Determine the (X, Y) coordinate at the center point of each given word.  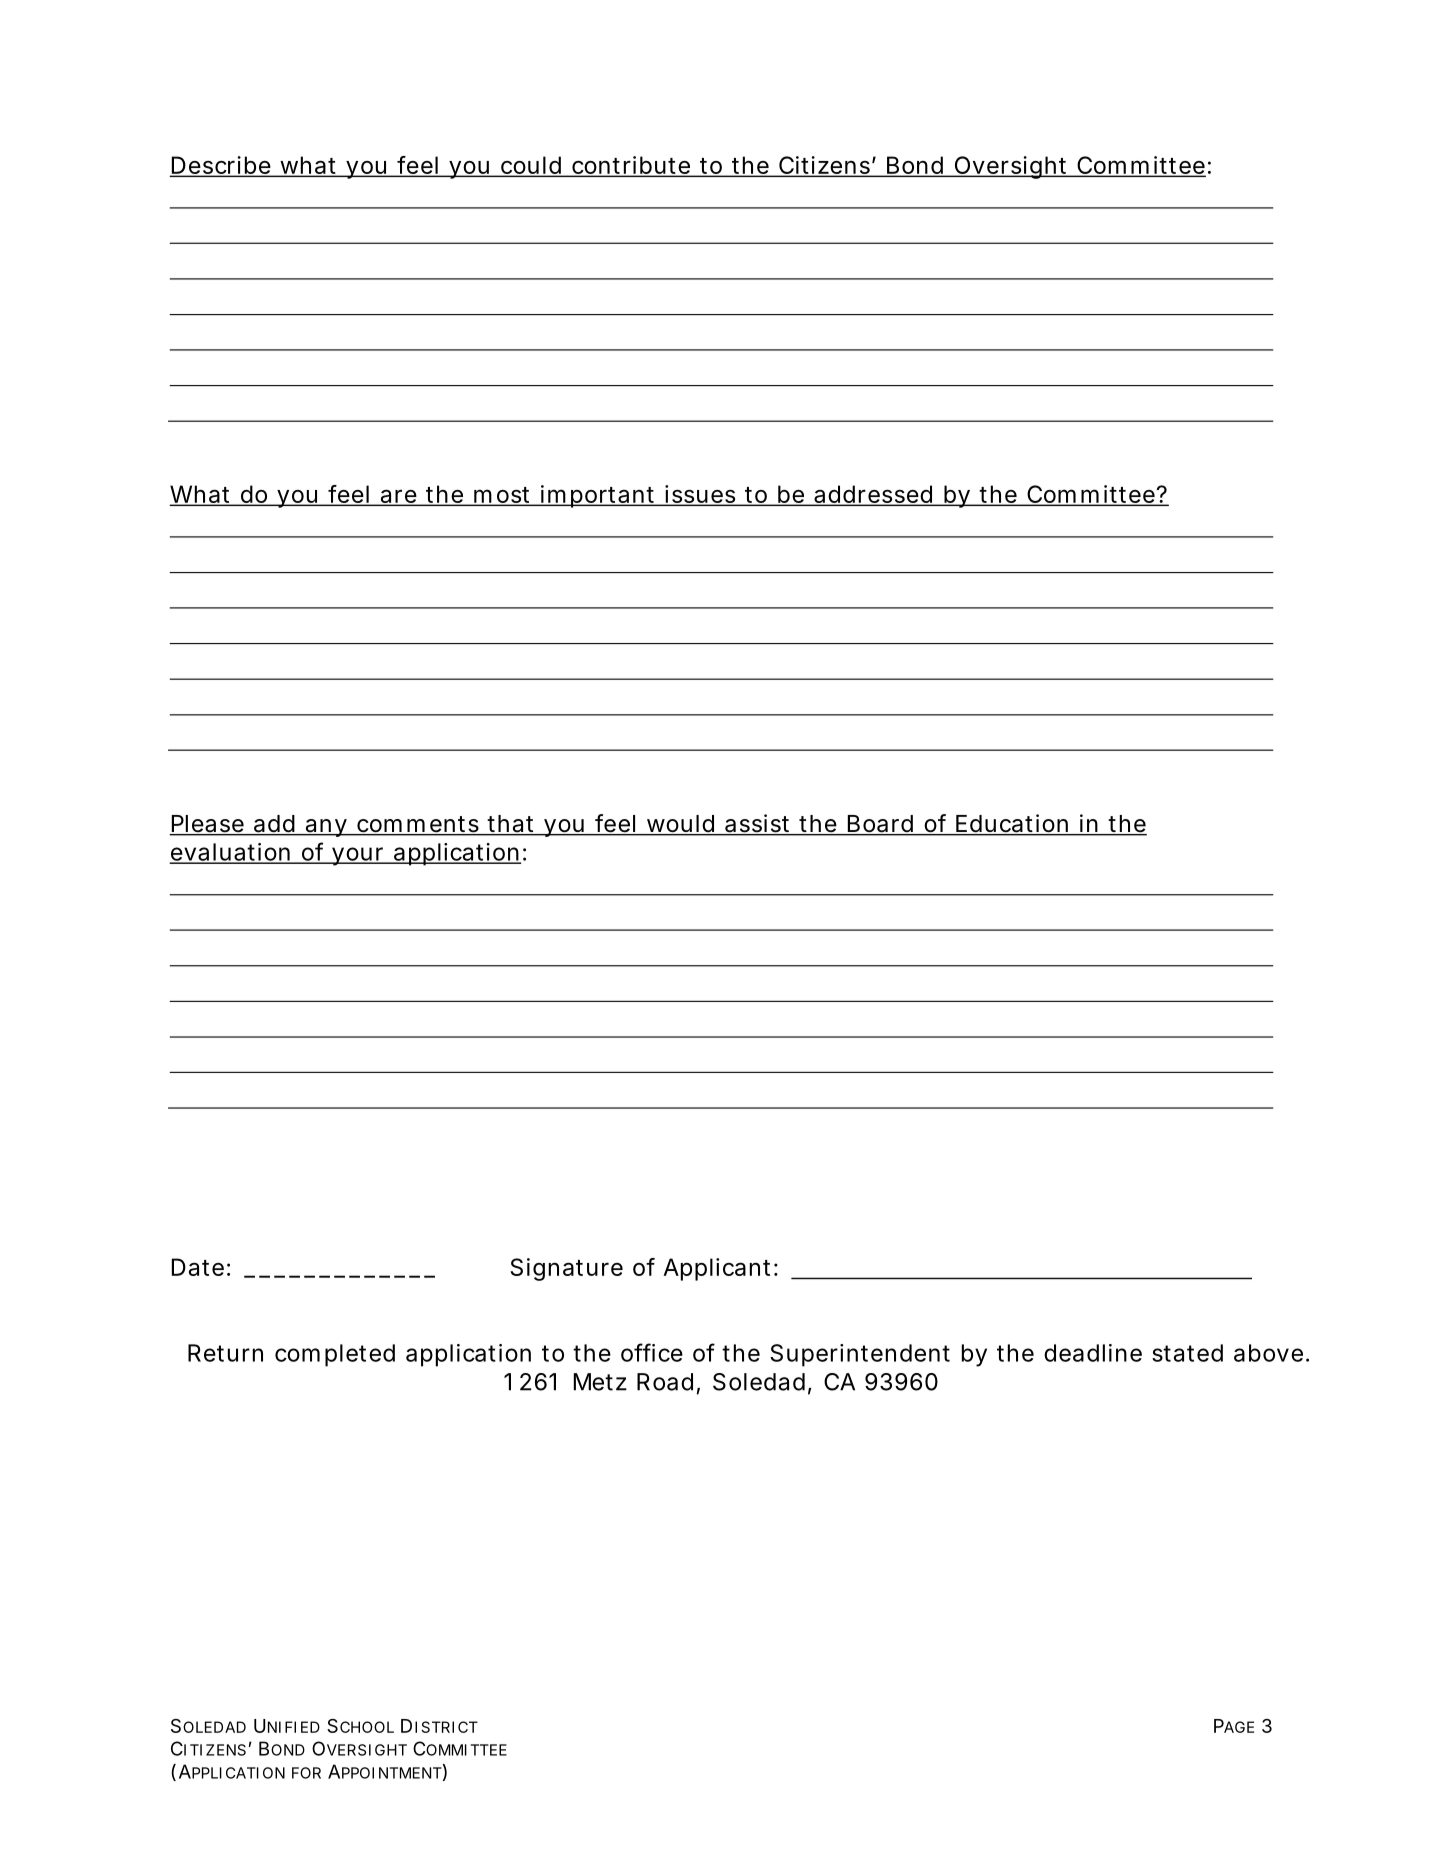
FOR (306, 1773)
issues (700, 495)
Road (665, 1382)
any (326, 828)
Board (880, 825)
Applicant (719, 1269)
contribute (631, 166)
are (398, 497)
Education (1012, 824)
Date (198, 1267)
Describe (221, 166)
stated (1187, 1353)
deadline (1093, 1353)
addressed (873, 495)
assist (758, 824)
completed (335, 1355)
